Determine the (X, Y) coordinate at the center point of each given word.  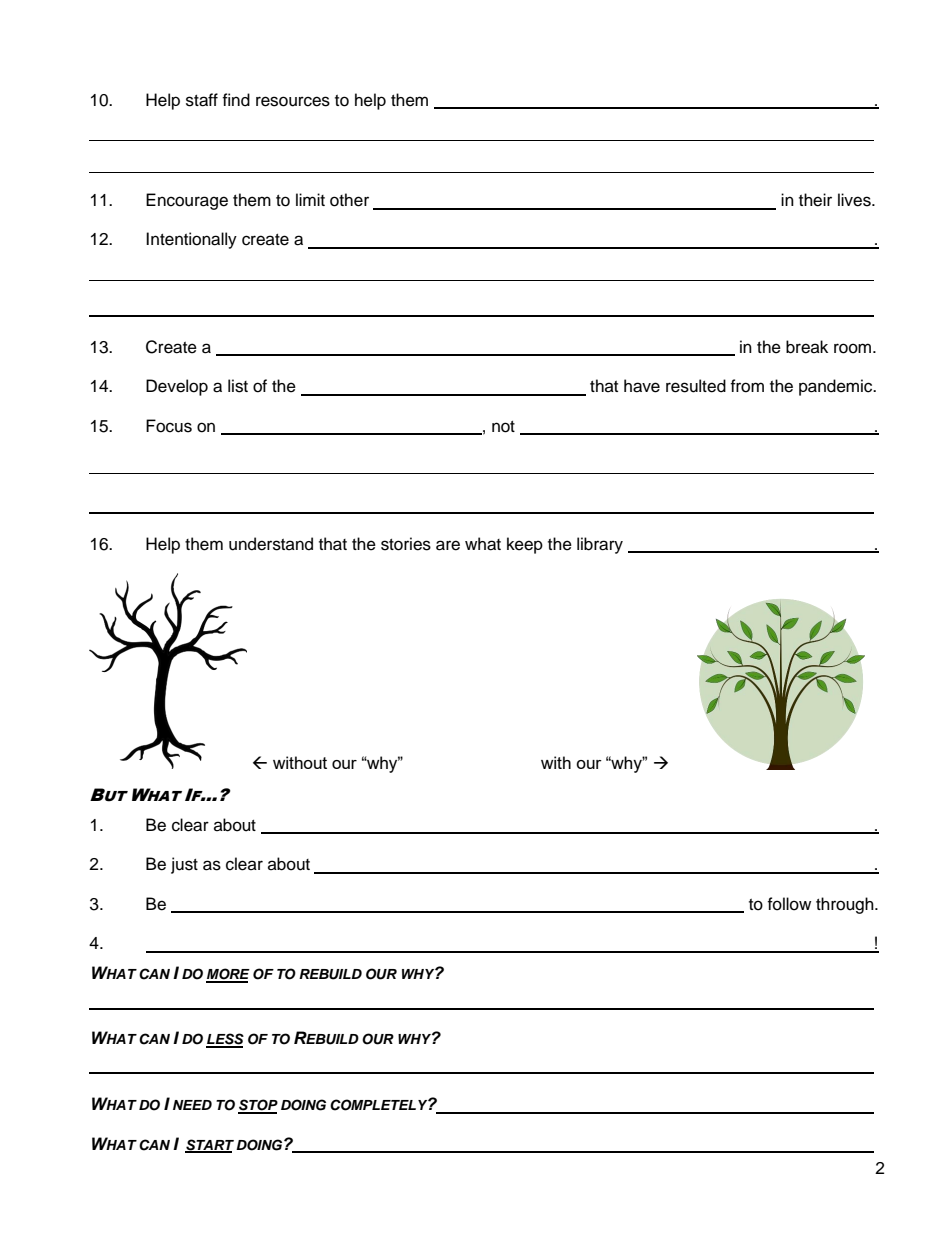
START (209, 1145)
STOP (258, 1106)
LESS (225, 1040)
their (815, 200)
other (349, 200)
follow (789, 904)
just (184, 865)
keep (525, 545)
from (747, 386)
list (238, 386)
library (600, 545)
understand (271, 544)
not (503, 427)
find (236, 100)
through (846, 905)
